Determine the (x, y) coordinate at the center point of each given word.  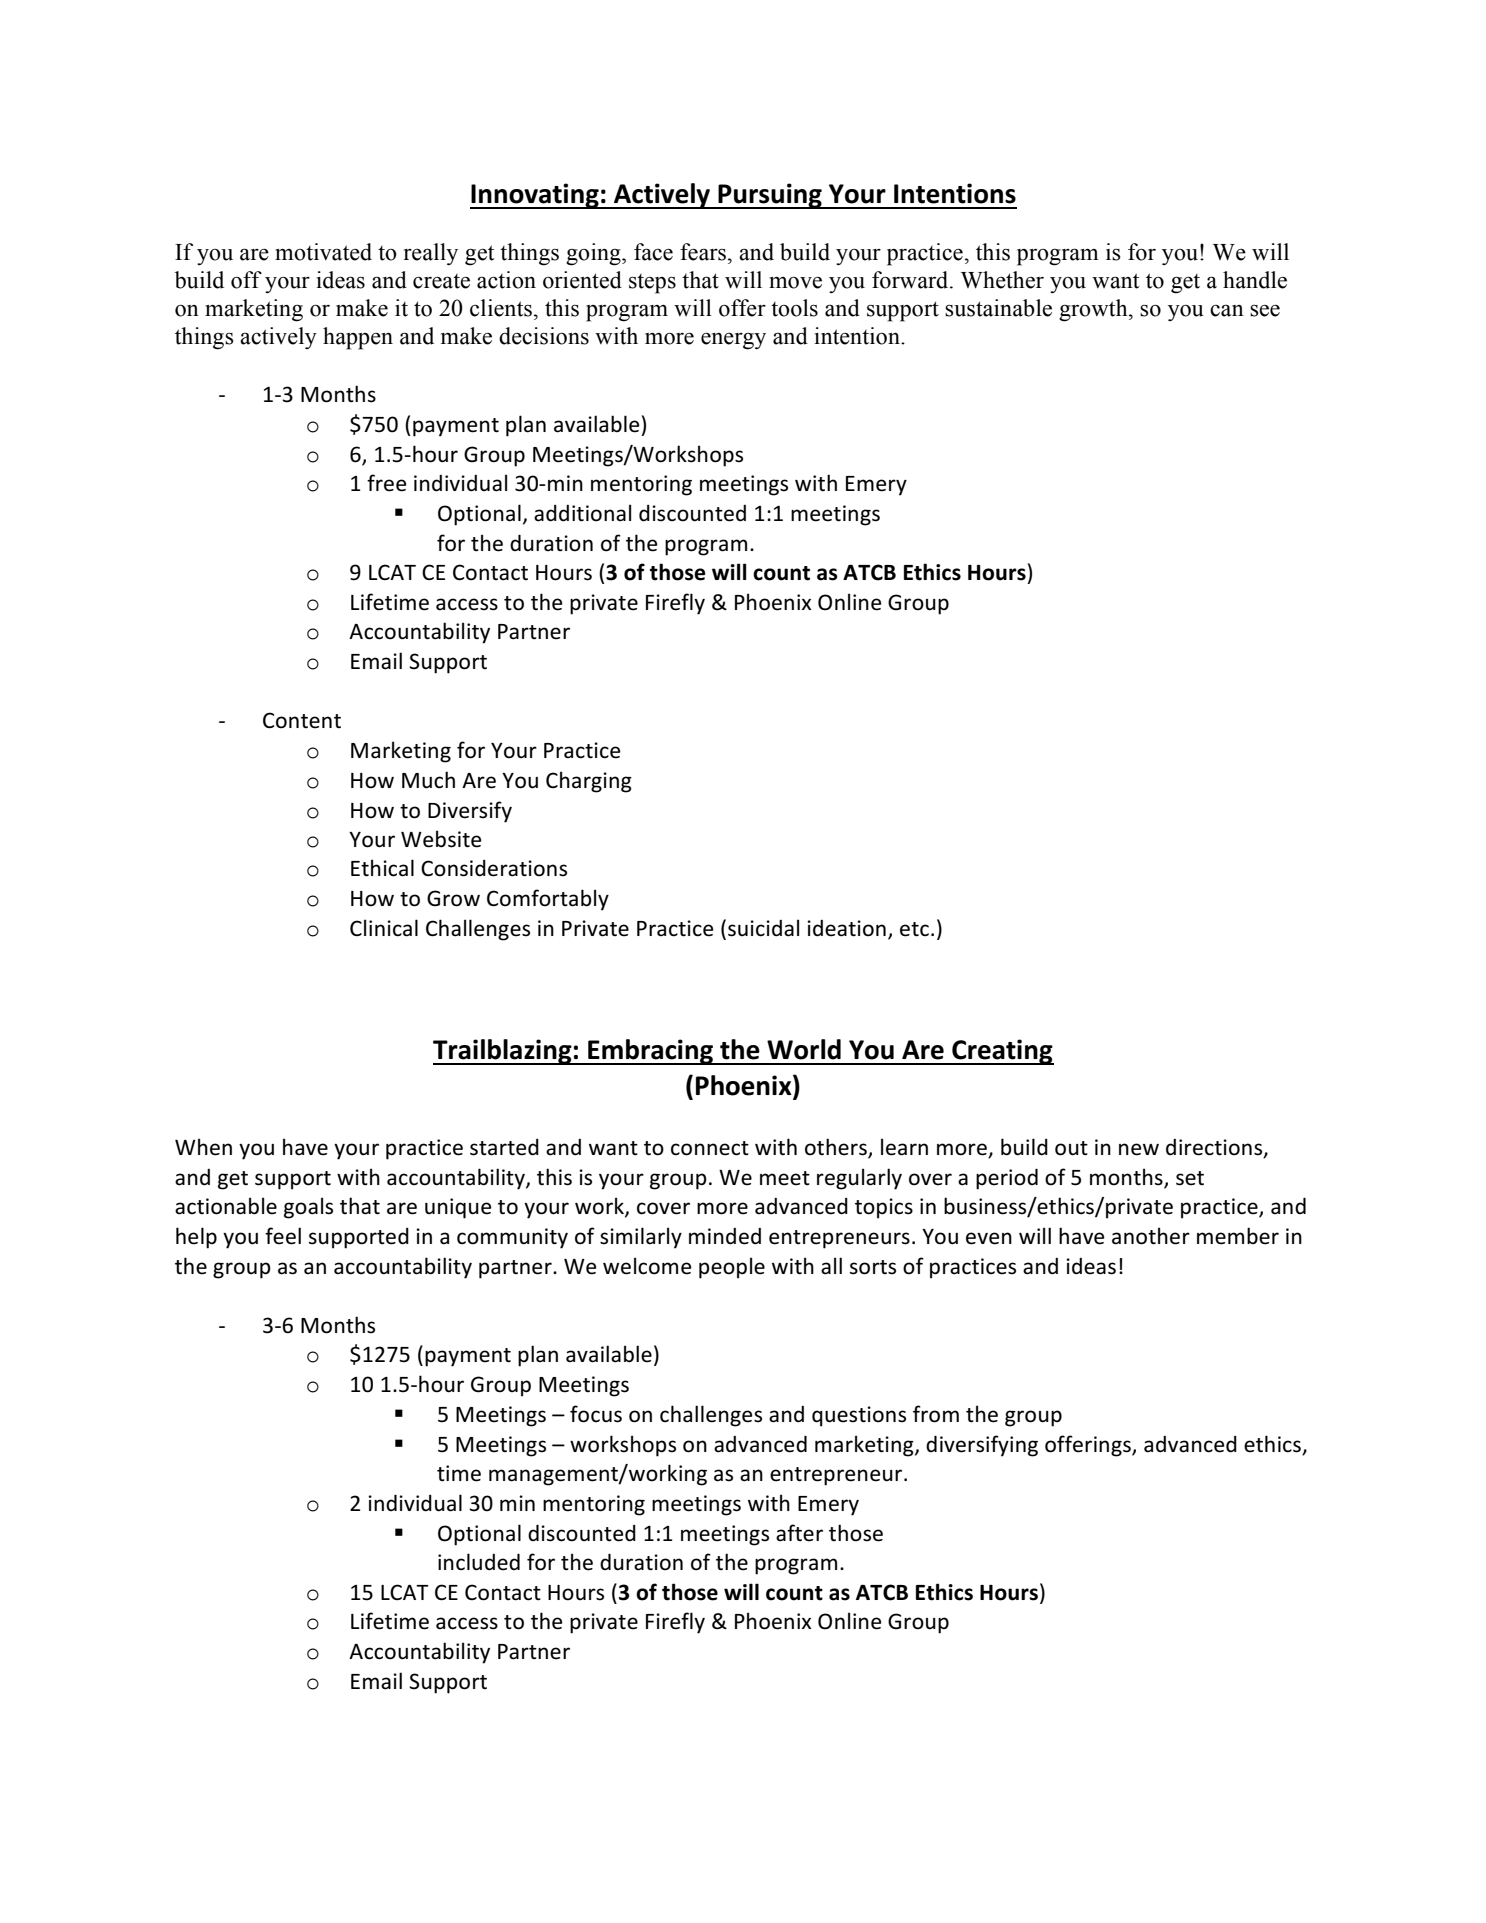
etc (914, 929)
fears (703, 252)
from (936, 1414)
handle (1255, 280)
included (479, 1562)
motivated (323, 252)
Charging (589, 782)
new (1139, 1149)
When (203, 1147)
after (799, 1533)
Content (302, 720)
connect (710, 1148)
